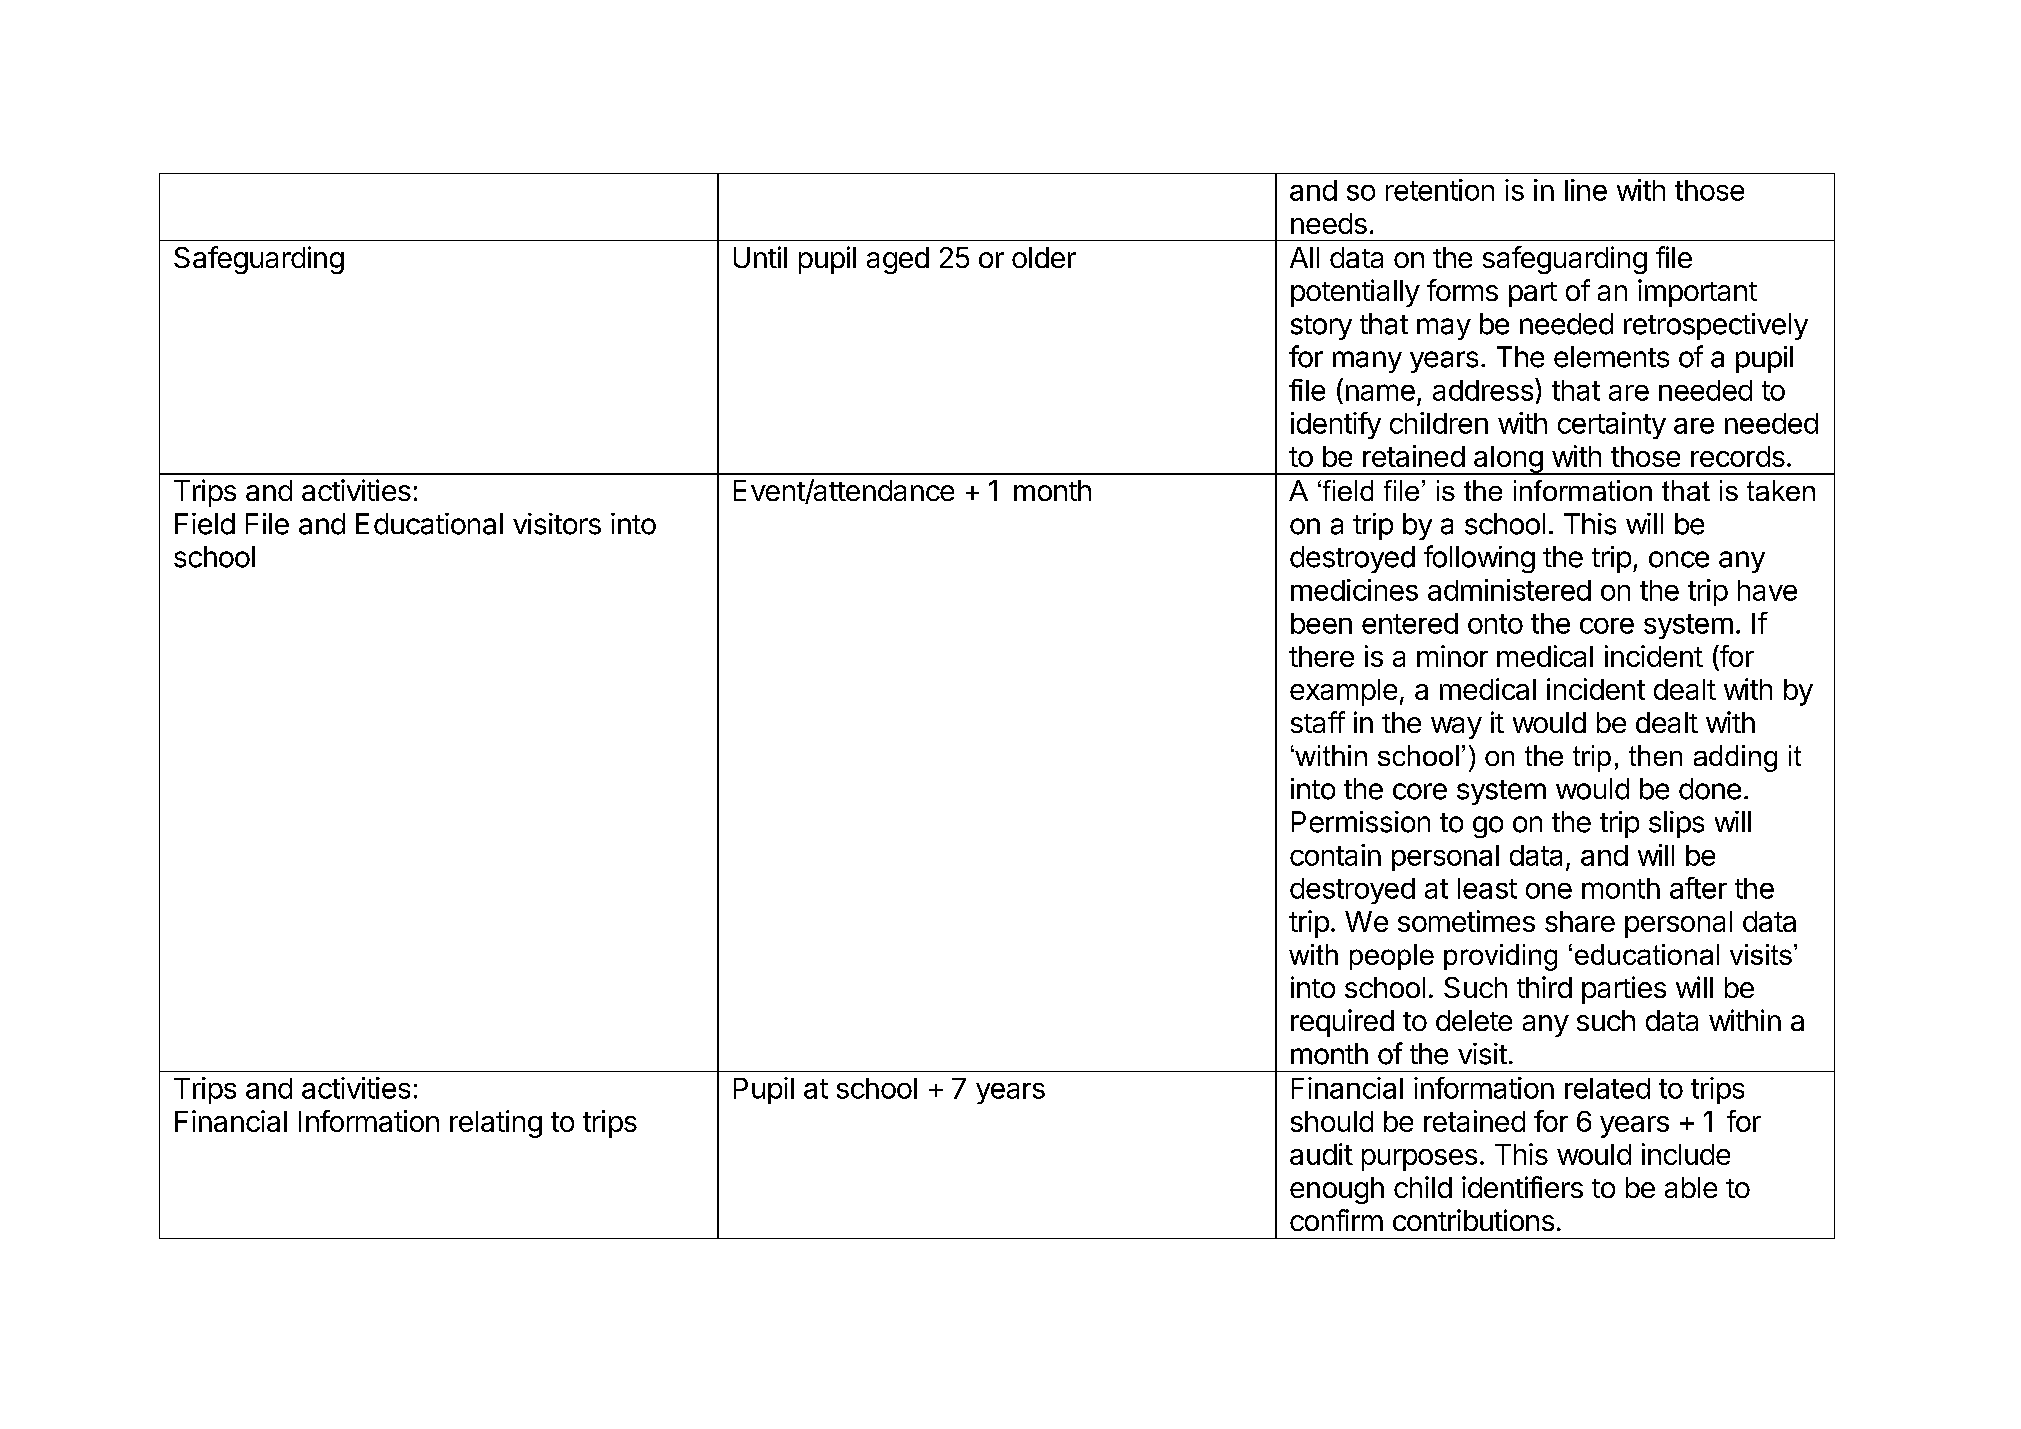 The width and height of the document is (2021, 1429). What do you see at coordinates (1612, 425) in the document?
I see `certainty` at bounding box center [1612, 425].
